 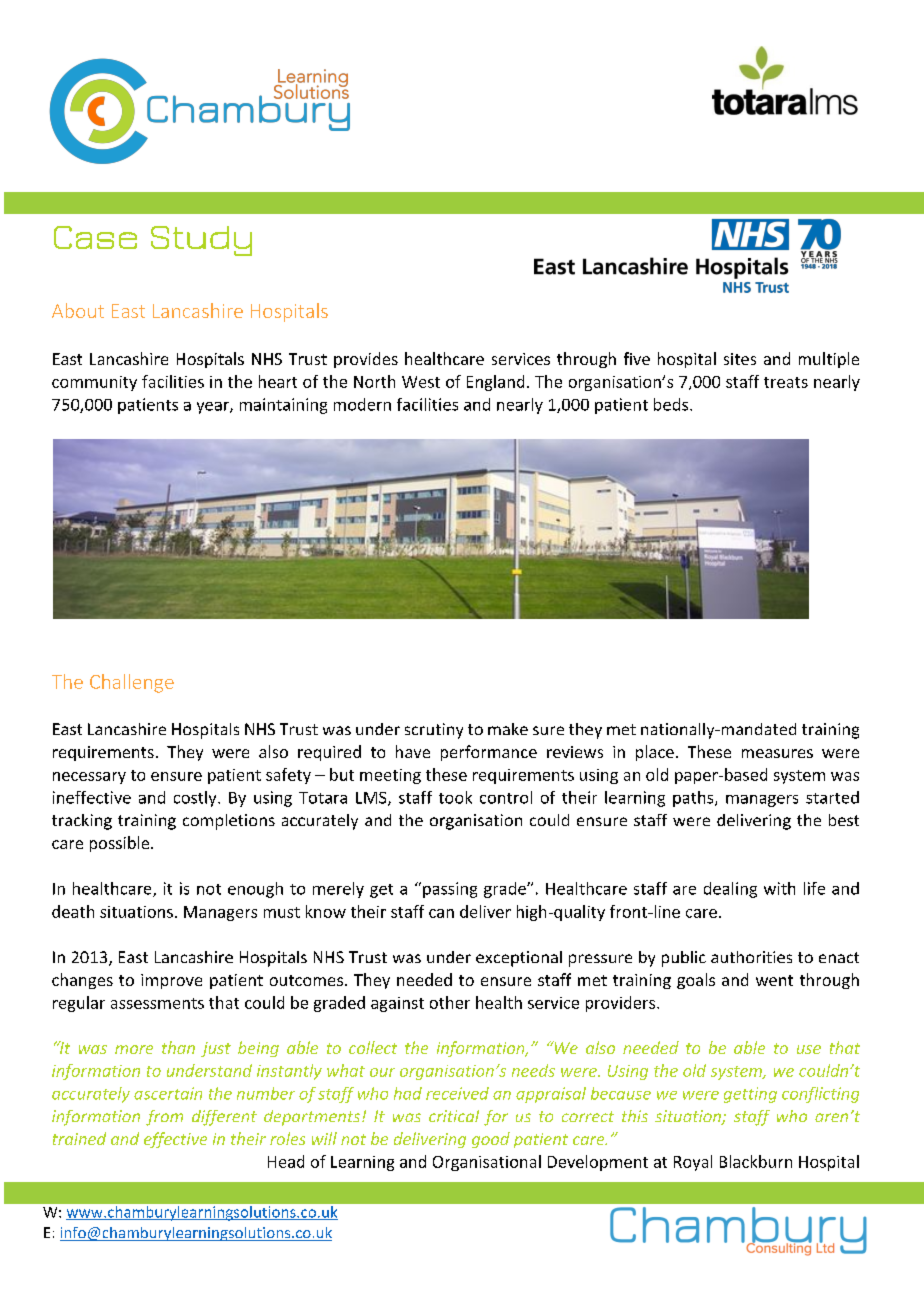 What do you see at coordinates (201, 241) in the image?
I see `Study` at bounding box center [201, 241].
